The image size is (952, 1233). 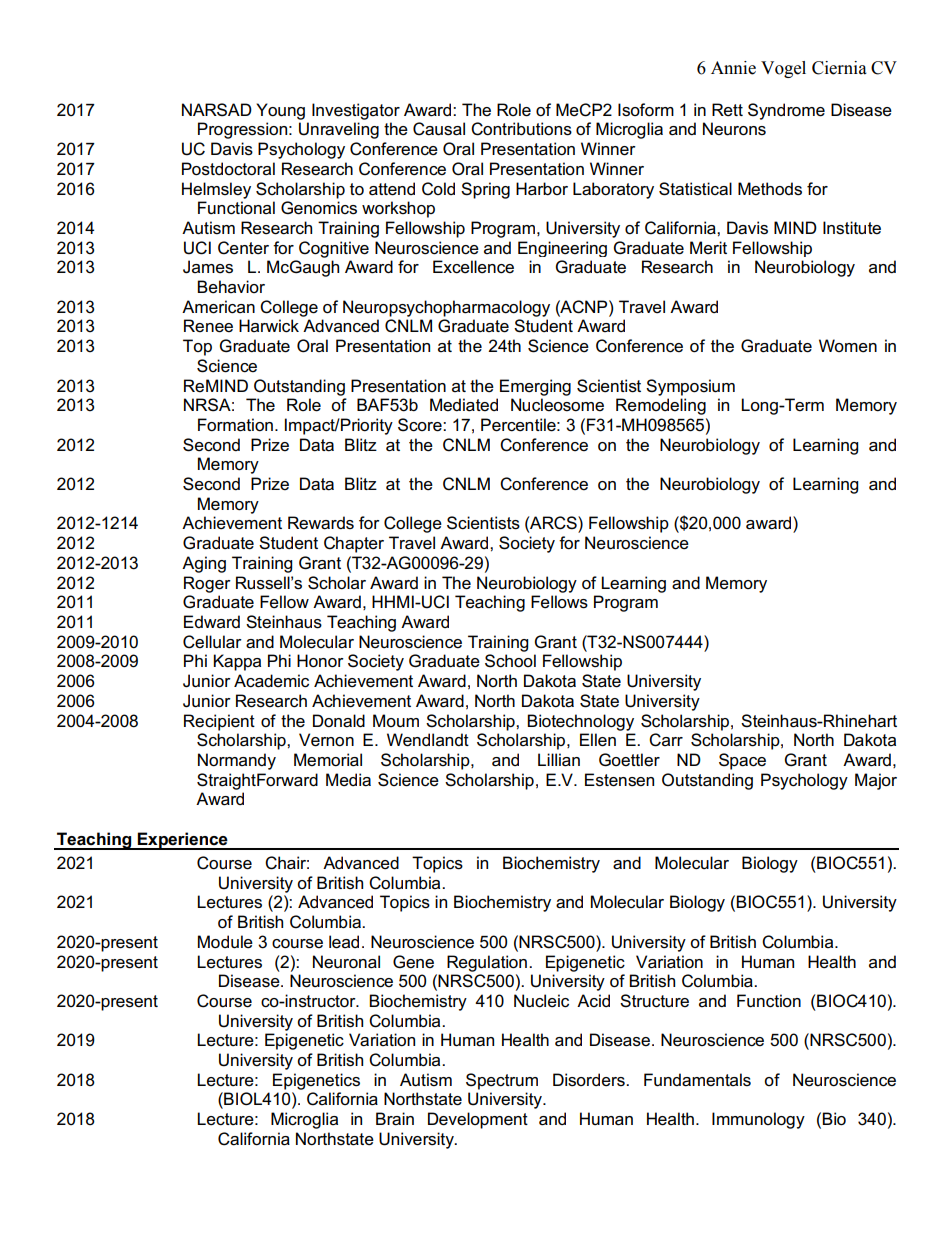 What do you see at coordinates (395, 1119) in the image?
I see `Brain` at bounding box center [395, 1119].
